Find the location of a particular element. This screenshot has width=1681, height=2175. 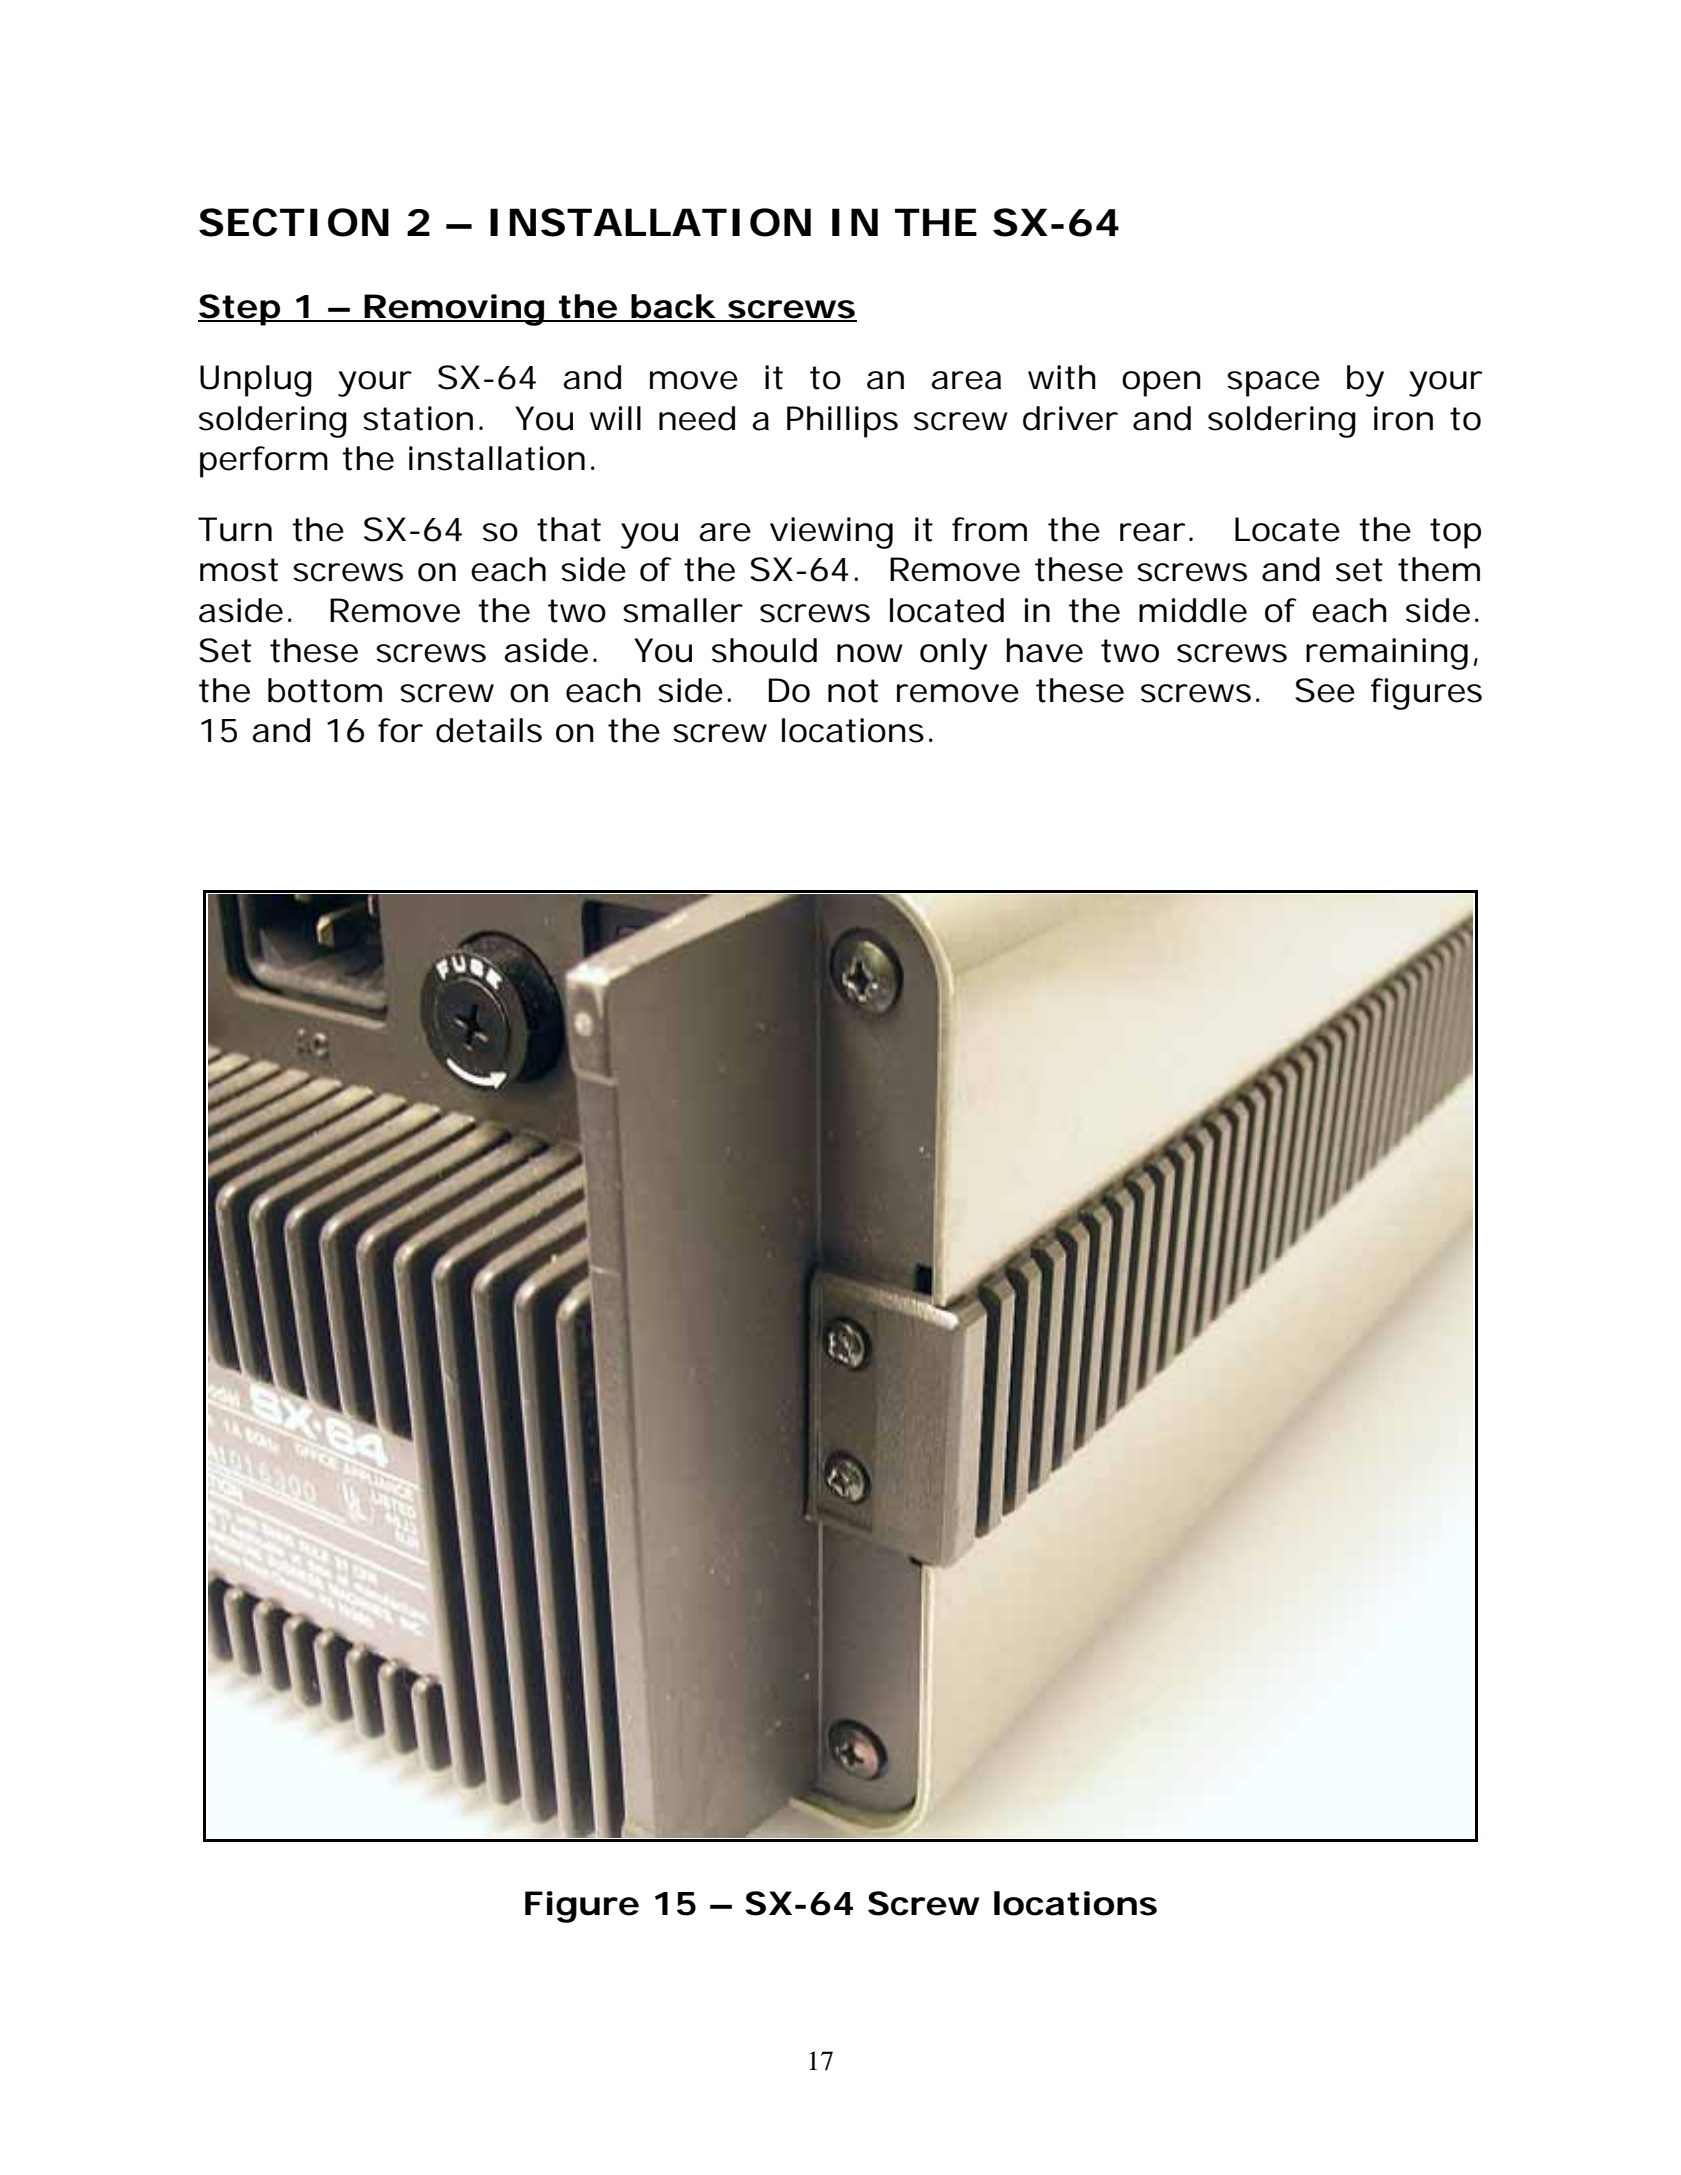

top is located at coordinates (1455, 533).
